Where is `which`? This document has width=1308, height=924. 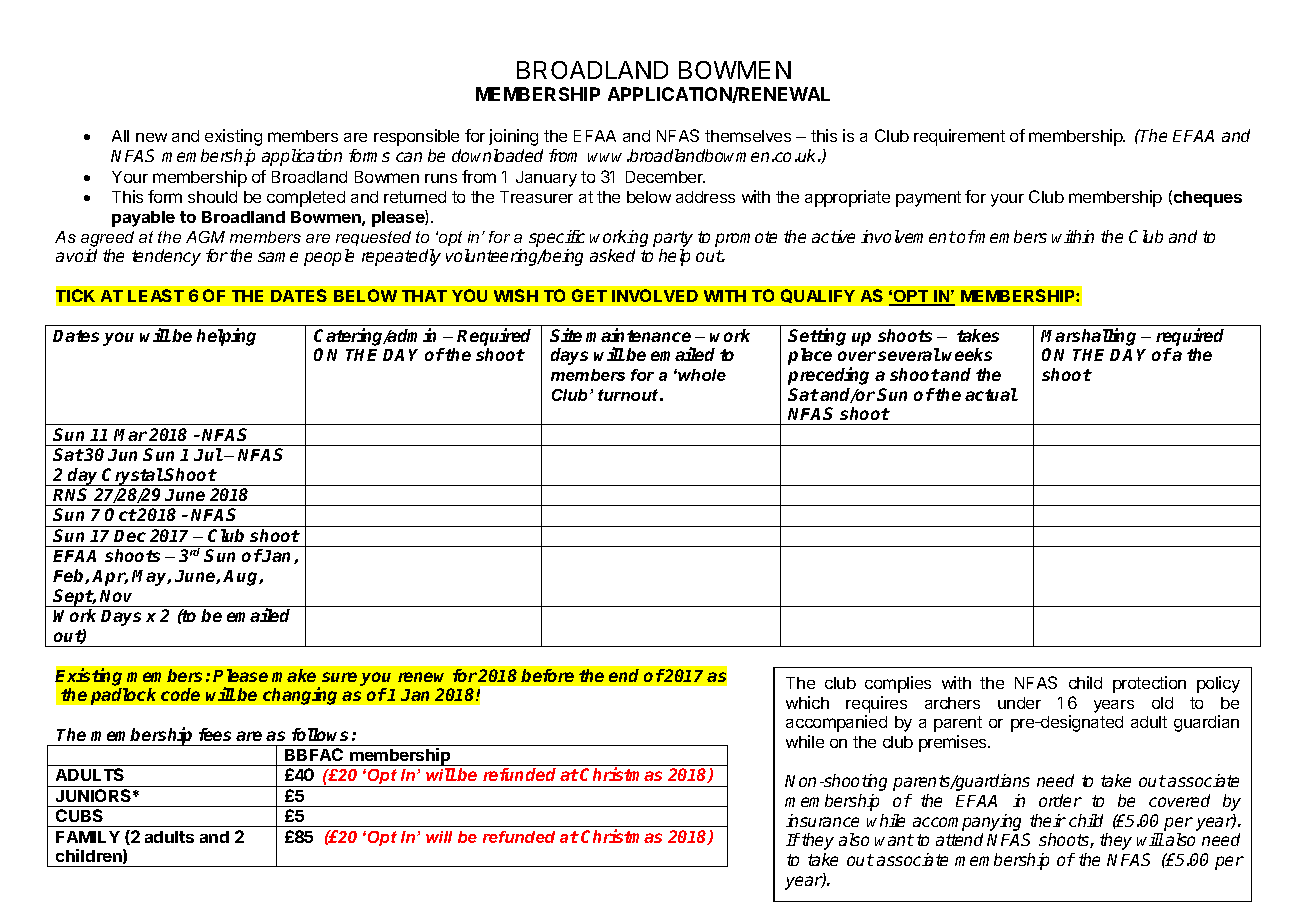 which is located at coordinates (807, 702).
